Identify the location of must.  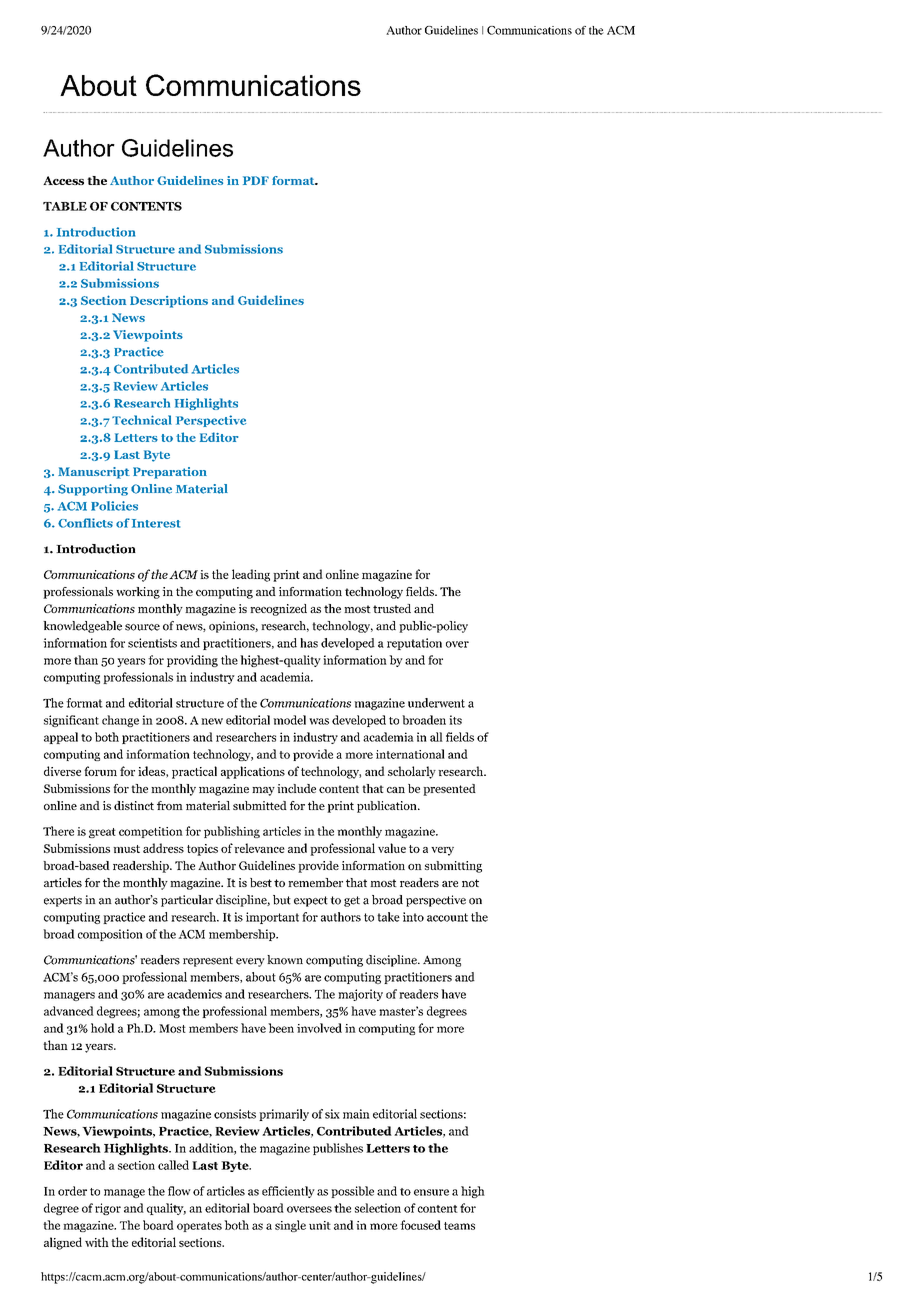
(126, 849).
